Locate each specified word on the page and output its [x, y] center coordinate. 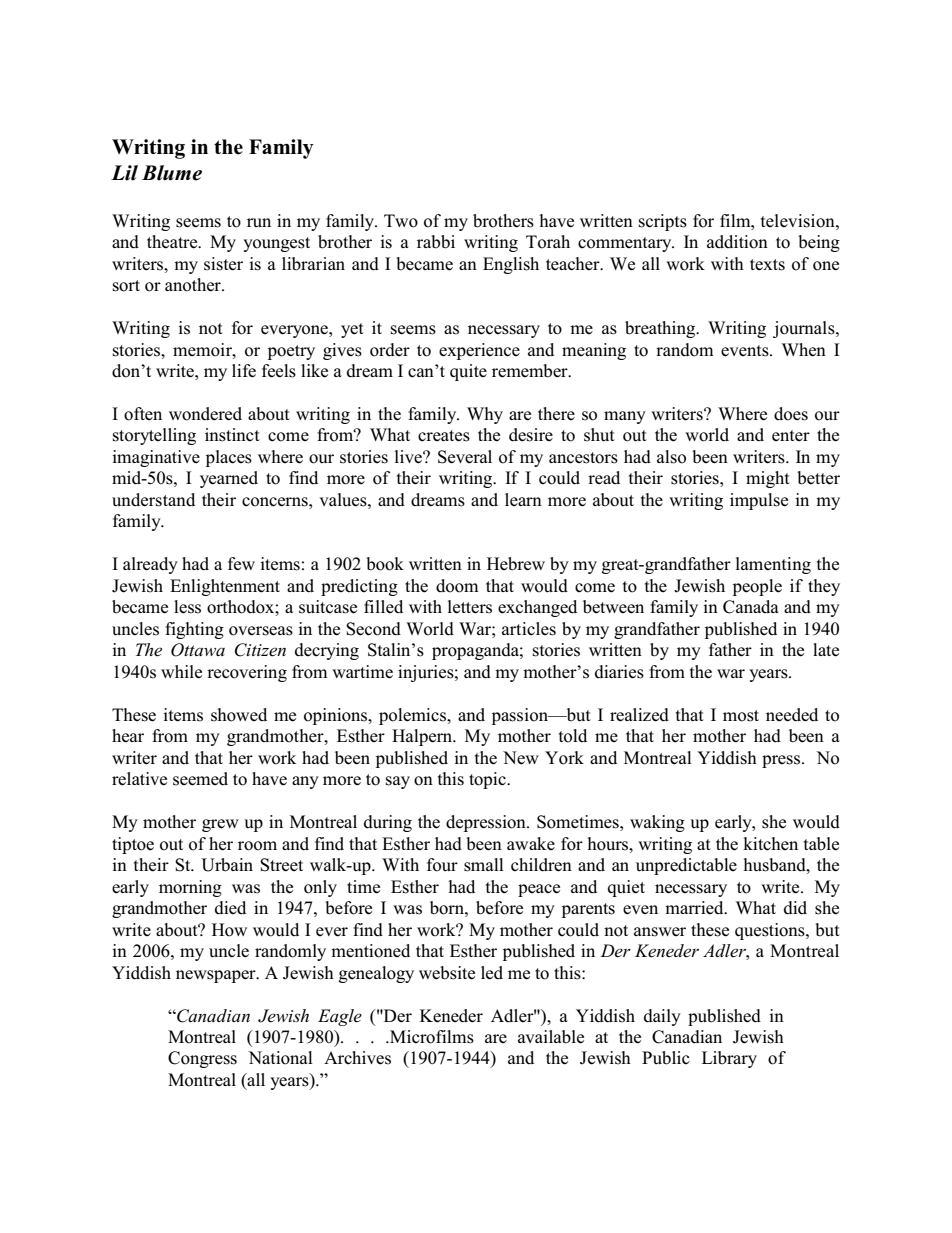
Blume [172, 173]
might [768, 479]
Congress [202, 1059]
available [551, 1037]
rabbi [436, 242]
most [741, 716]
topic [488, 780]
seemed [200, 779]
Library [729, 1059]
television [799, 221]
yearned [229, 479]
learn [523, 499]
